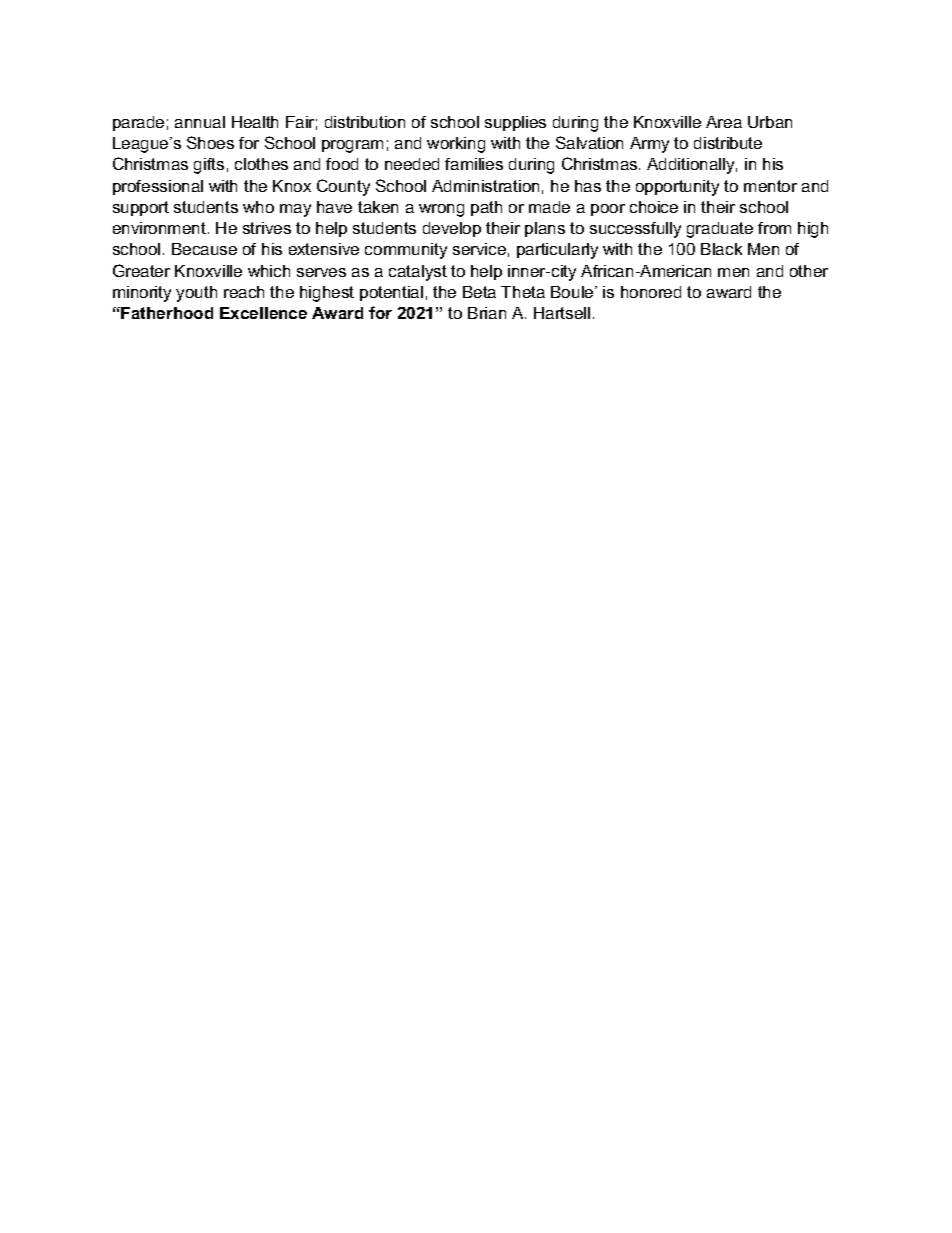 The width and height of the screenshot is (952, 1233). I want to click on families, so click(474, 164).
